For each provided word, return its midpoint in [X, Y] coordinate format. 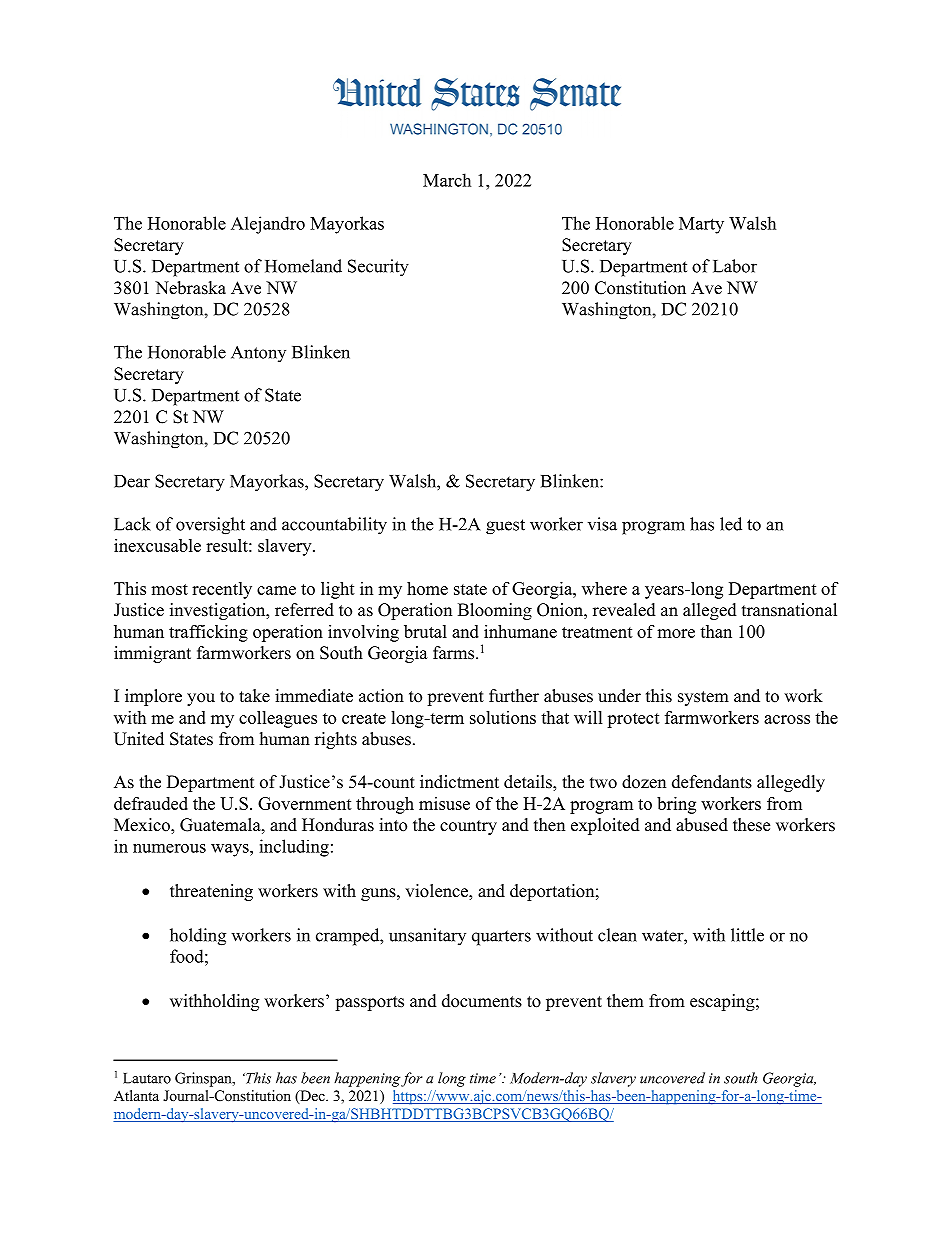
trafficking [208, 633]
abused [702, 825]
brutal [425, 631]
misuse [444, 803]
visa [602, 524]
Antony [258, 354]
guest [505, 527]
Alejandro [268, 225]
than [716, 631]
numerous [169, 848]
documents [482, 1001]
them [625, 1001]
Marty [701, 225]
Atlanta [136, 1095]
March [447, 180]
